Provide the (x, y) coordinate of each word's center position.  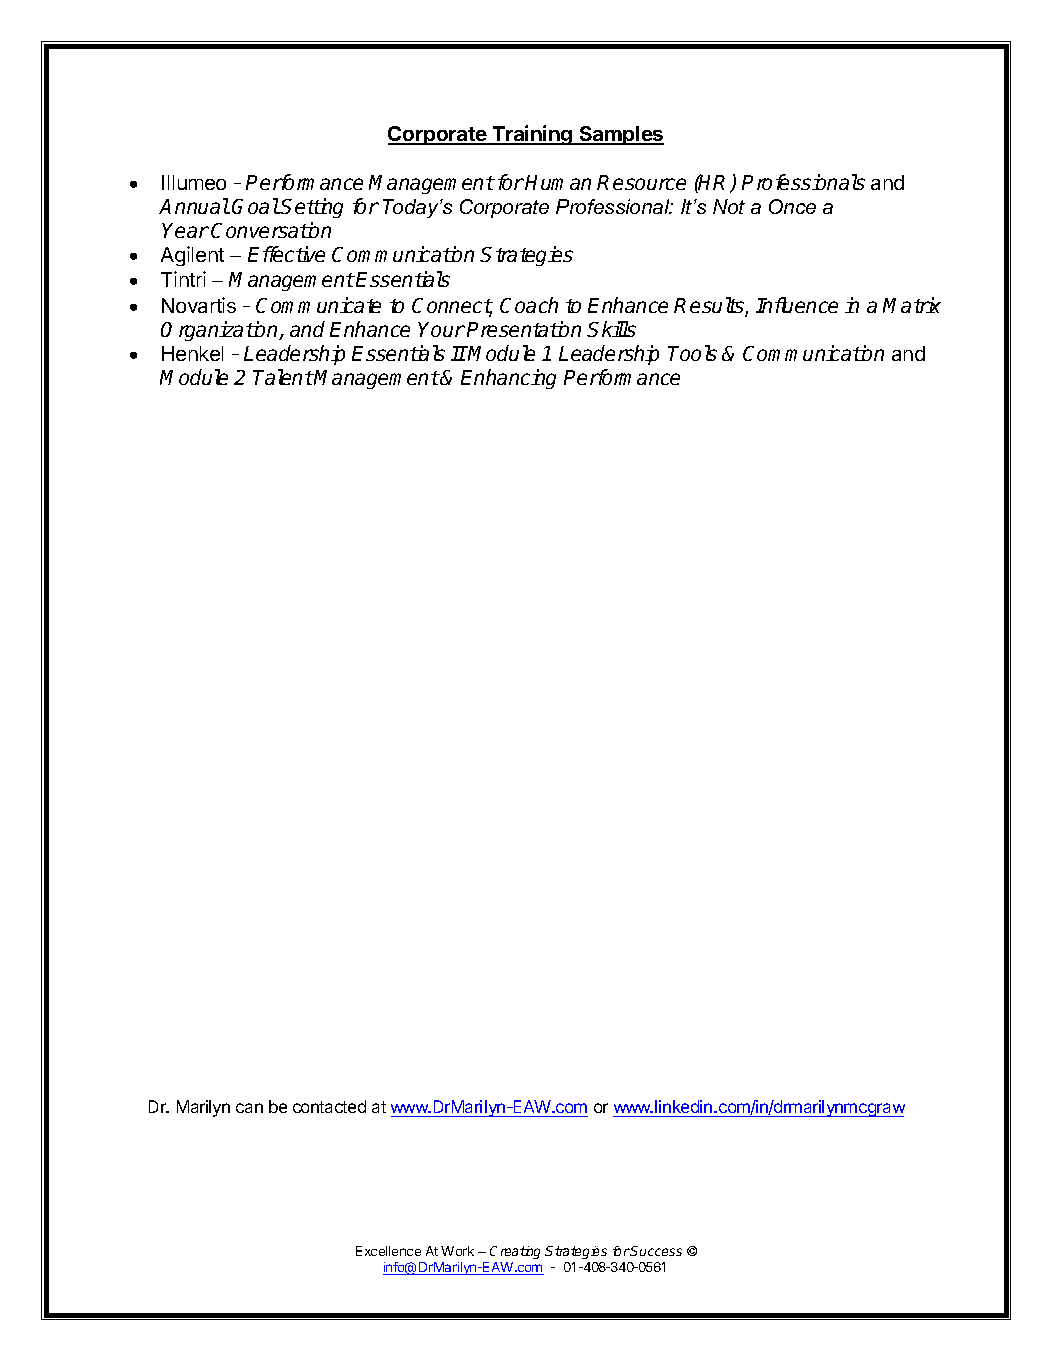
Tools (692, 353)
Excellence (388, 1251)
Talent (283, 377)
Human (558, 182)
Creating (515, 1252)
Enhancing (508, 379)
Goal (255, 206)
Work (457, 1251)
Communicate (318, 305)
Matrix (912, 305)
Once (792, 206)
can (249, 1108)
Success (656, 1251)
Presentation (524, 329)
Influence (797, 305)
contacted (329, 1106)
